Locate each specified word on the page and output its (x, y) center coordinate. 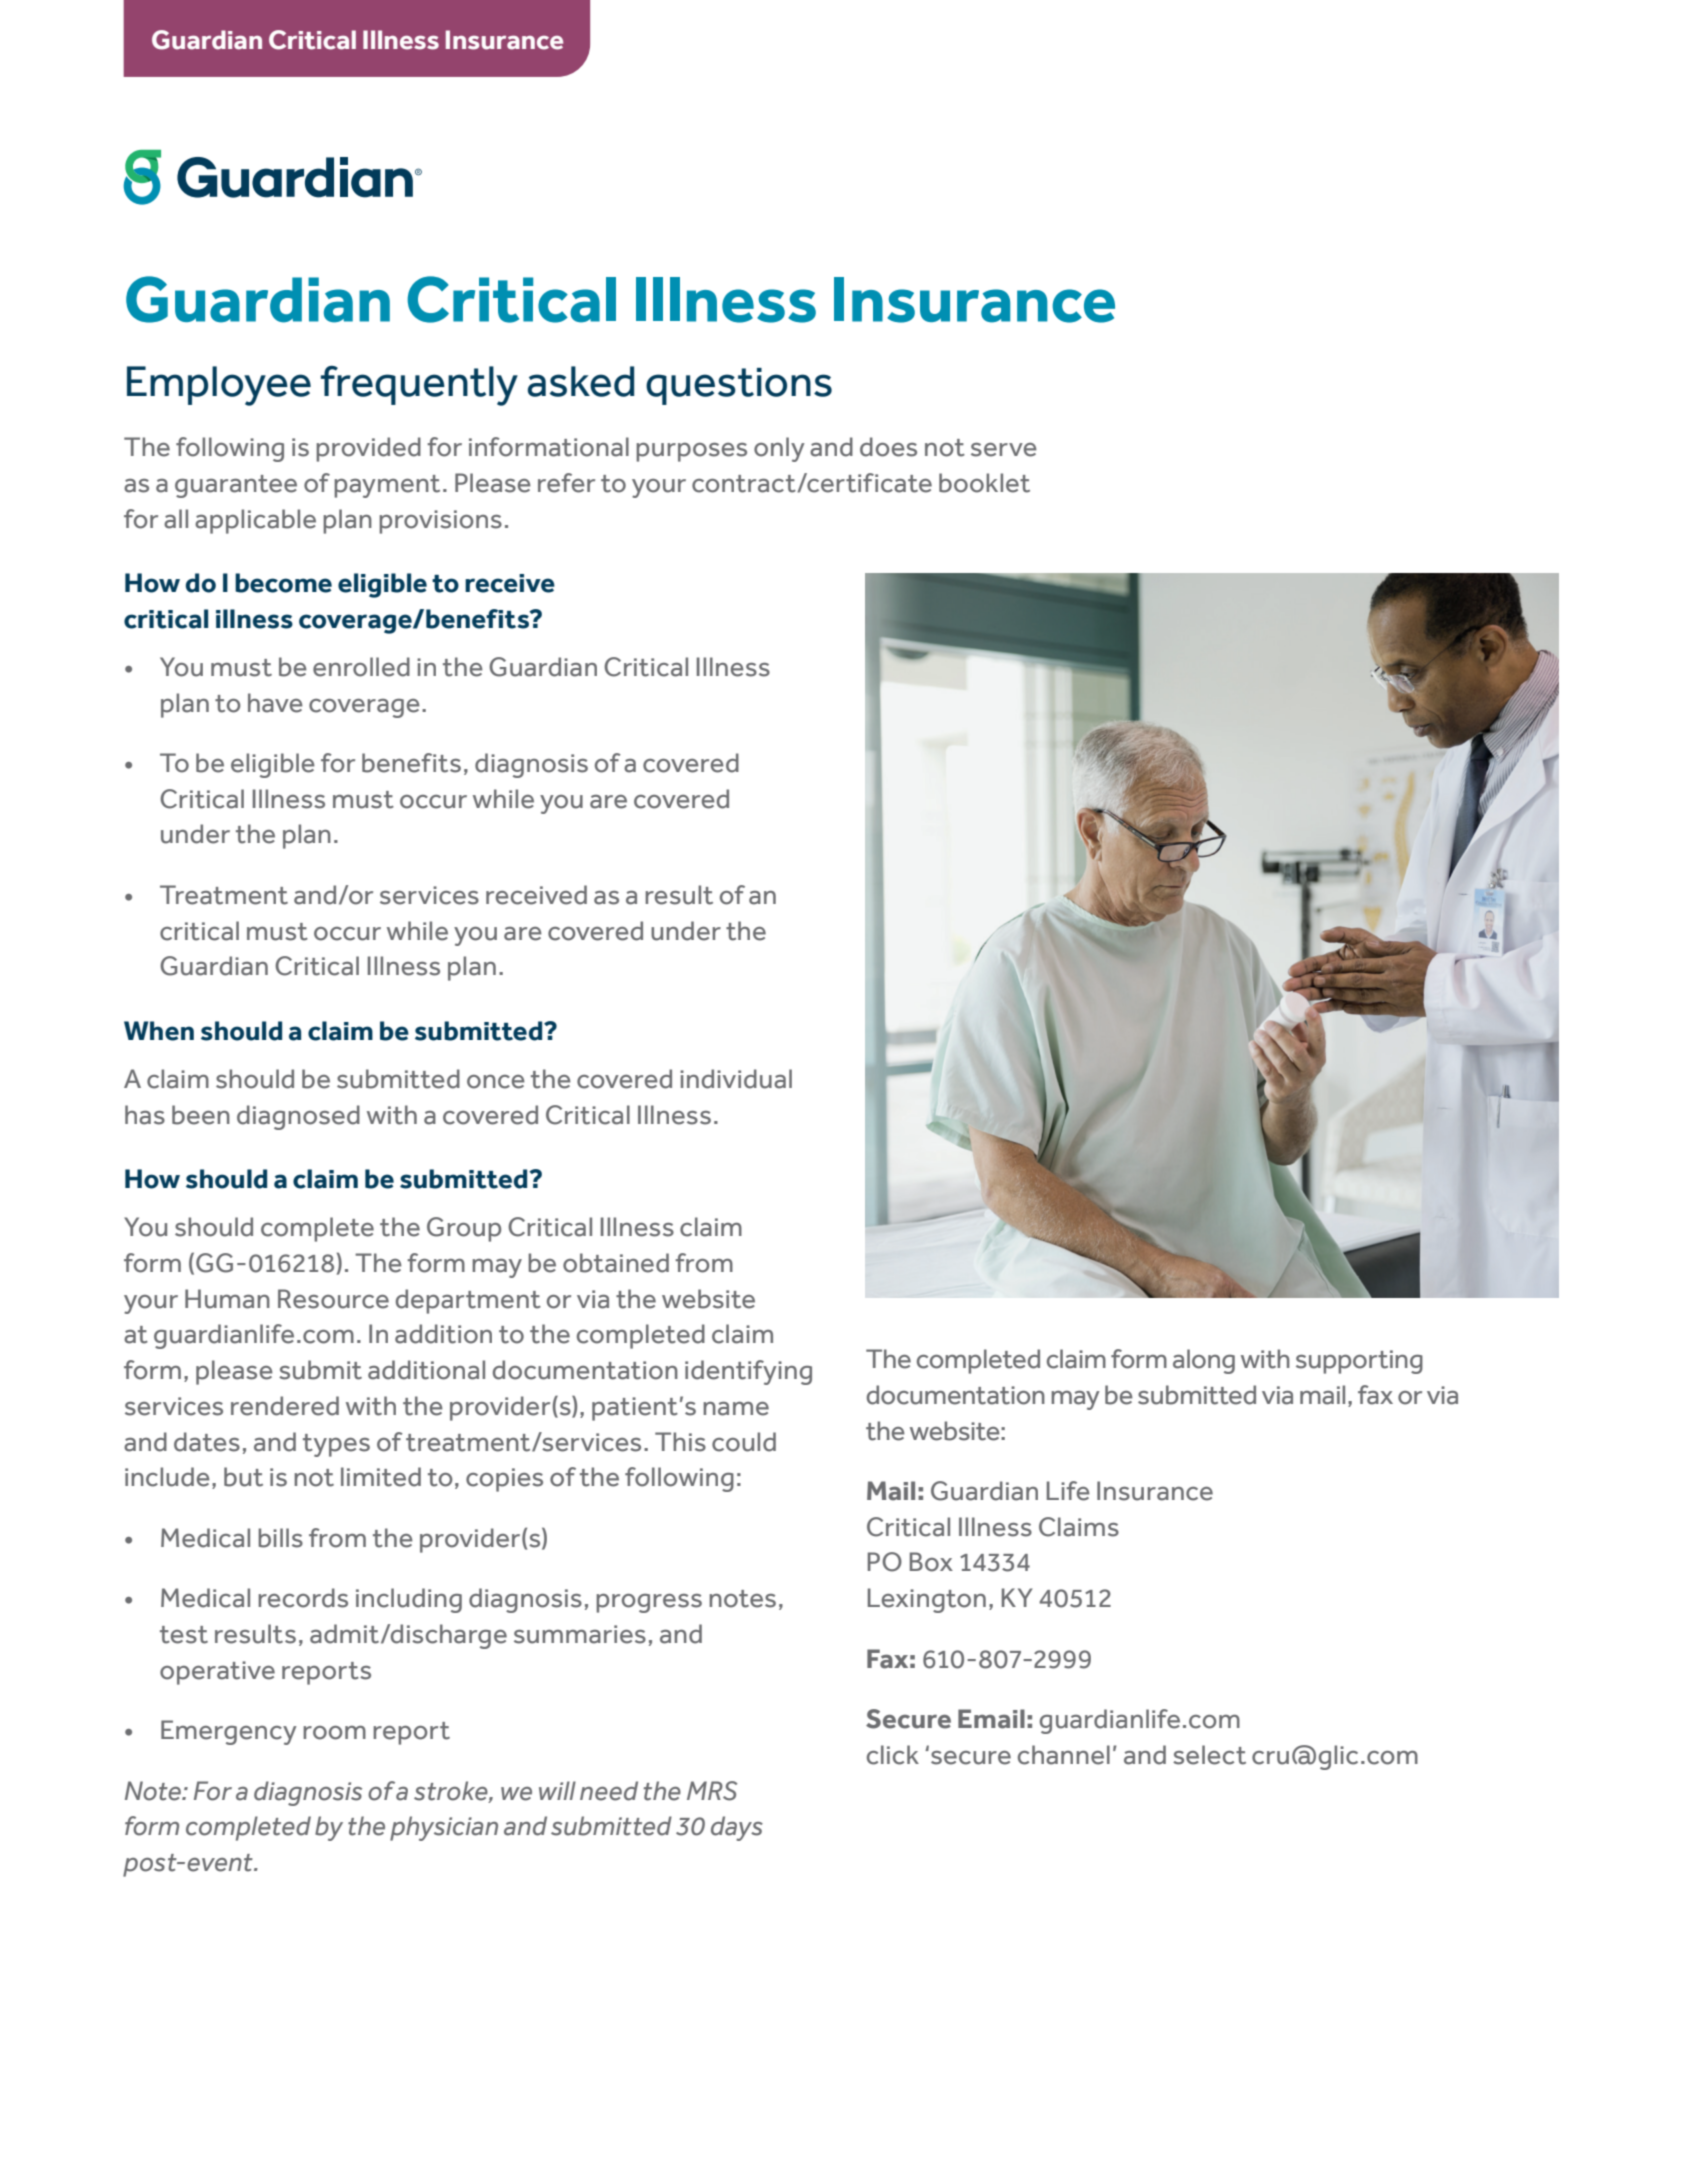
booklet (984, 483)
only (779, 449)
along (1204, 1361)
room (334, 1733)
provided (368, 449)
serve (1004, 450)
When (159, 1031)
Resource (333, 1299)
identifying (748, 1372)
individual (736, 1079)
